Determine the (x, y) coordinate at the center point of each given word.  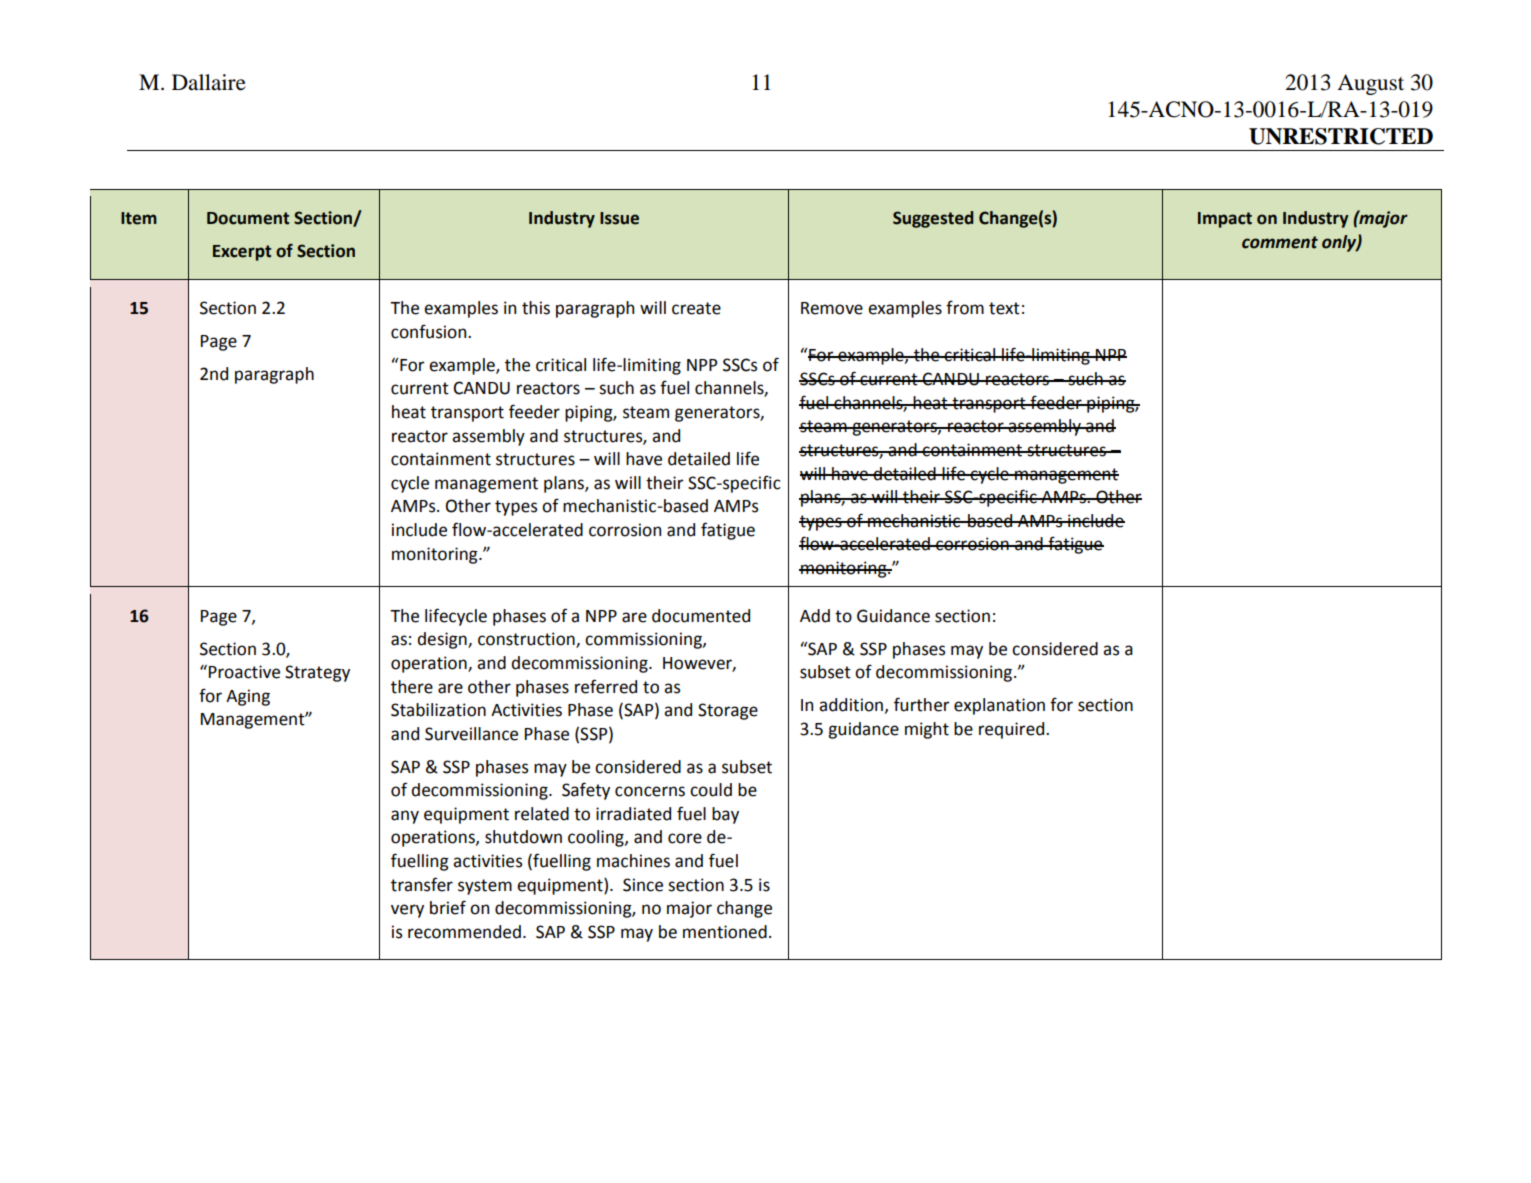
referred (606, 686)
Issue (619, 218)
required (1013, 730)
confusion (430, 331)
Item (139, 218)
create (696, 308)
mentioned (725, 932)
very (407, 911)
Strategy (317, 673)
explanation (999, 706)
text (1004, 308)
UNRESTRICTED (1341, 136)
